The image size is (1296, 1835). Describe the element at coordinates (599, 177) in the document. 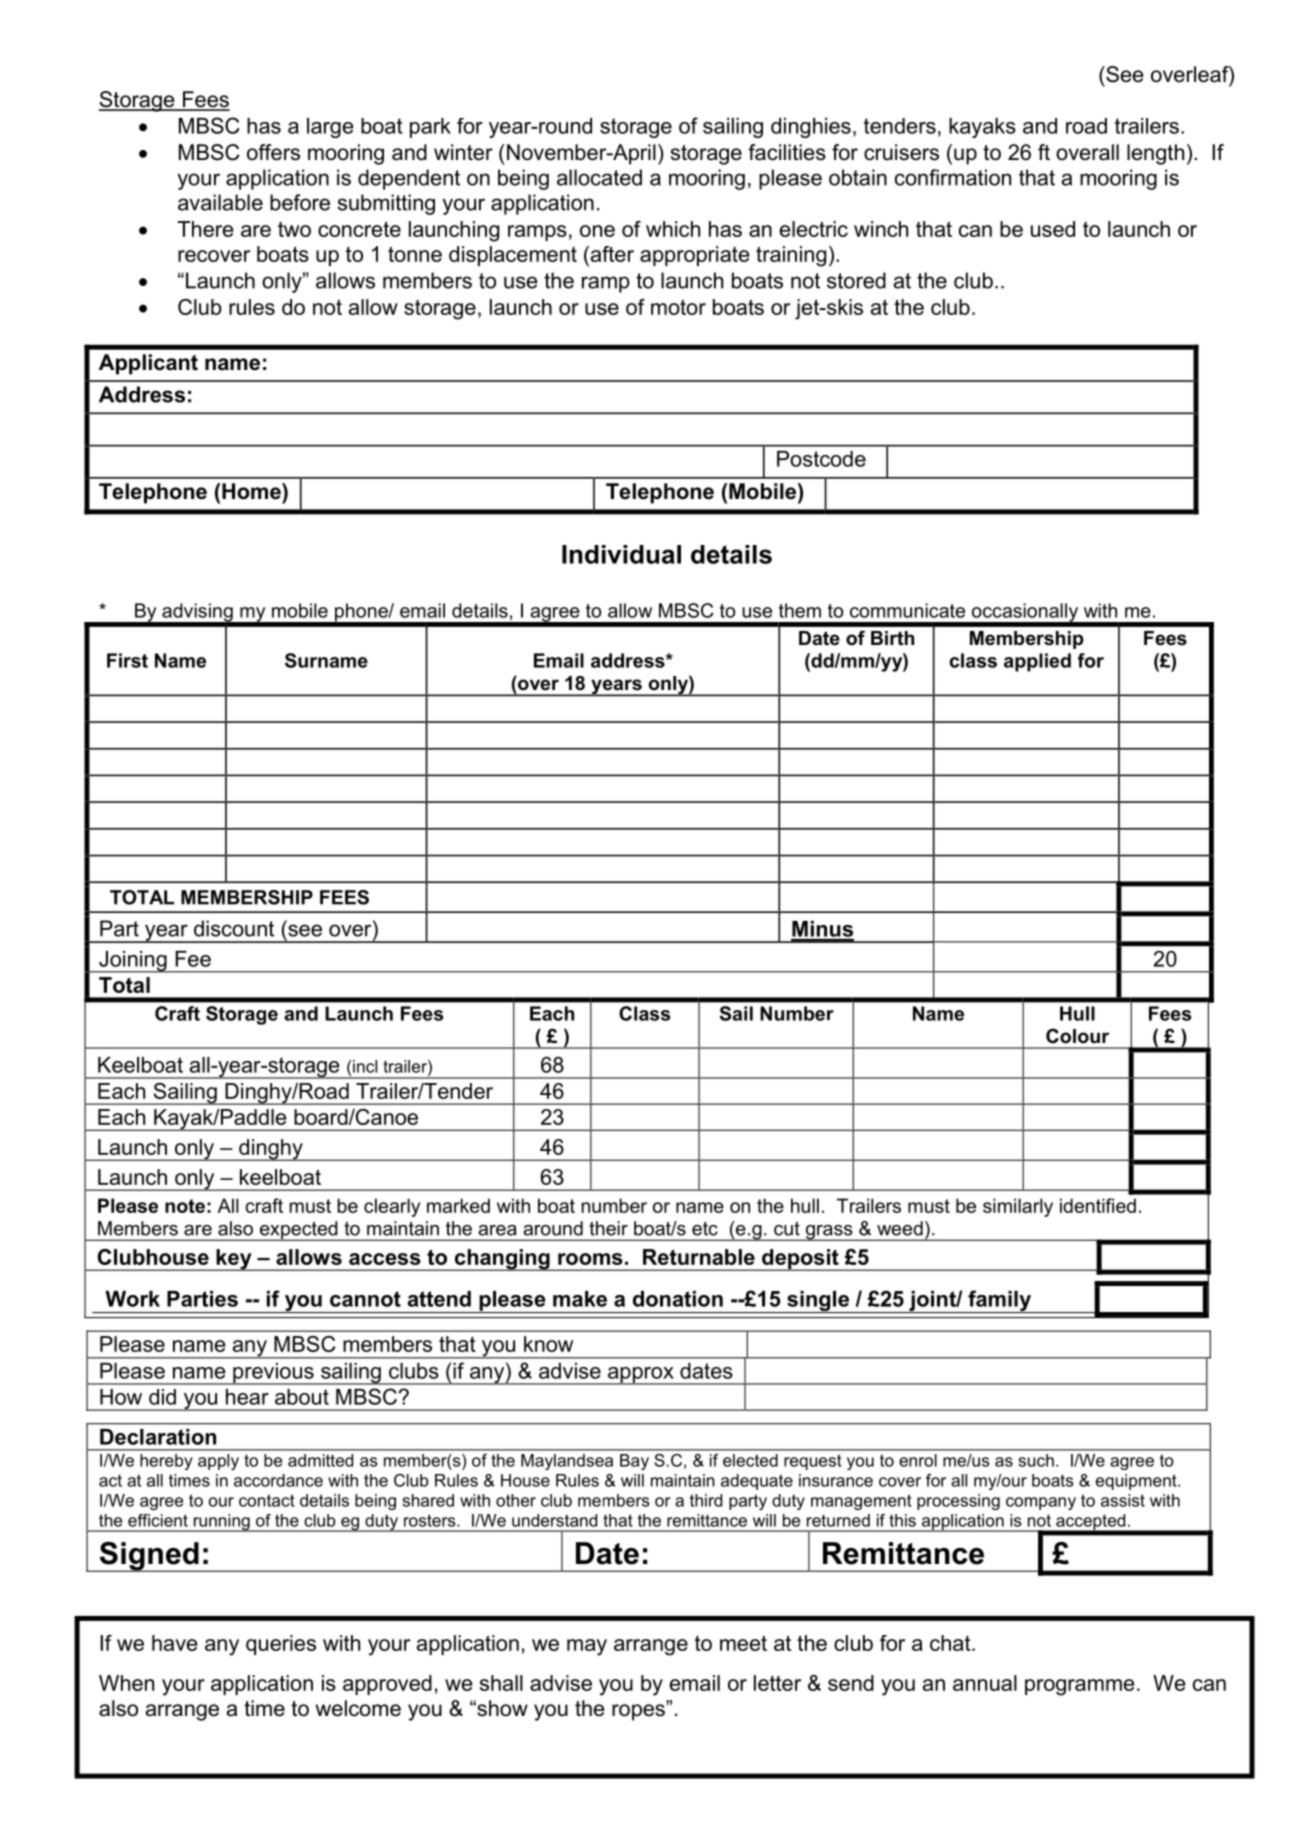

I see `allocated` at that location.
